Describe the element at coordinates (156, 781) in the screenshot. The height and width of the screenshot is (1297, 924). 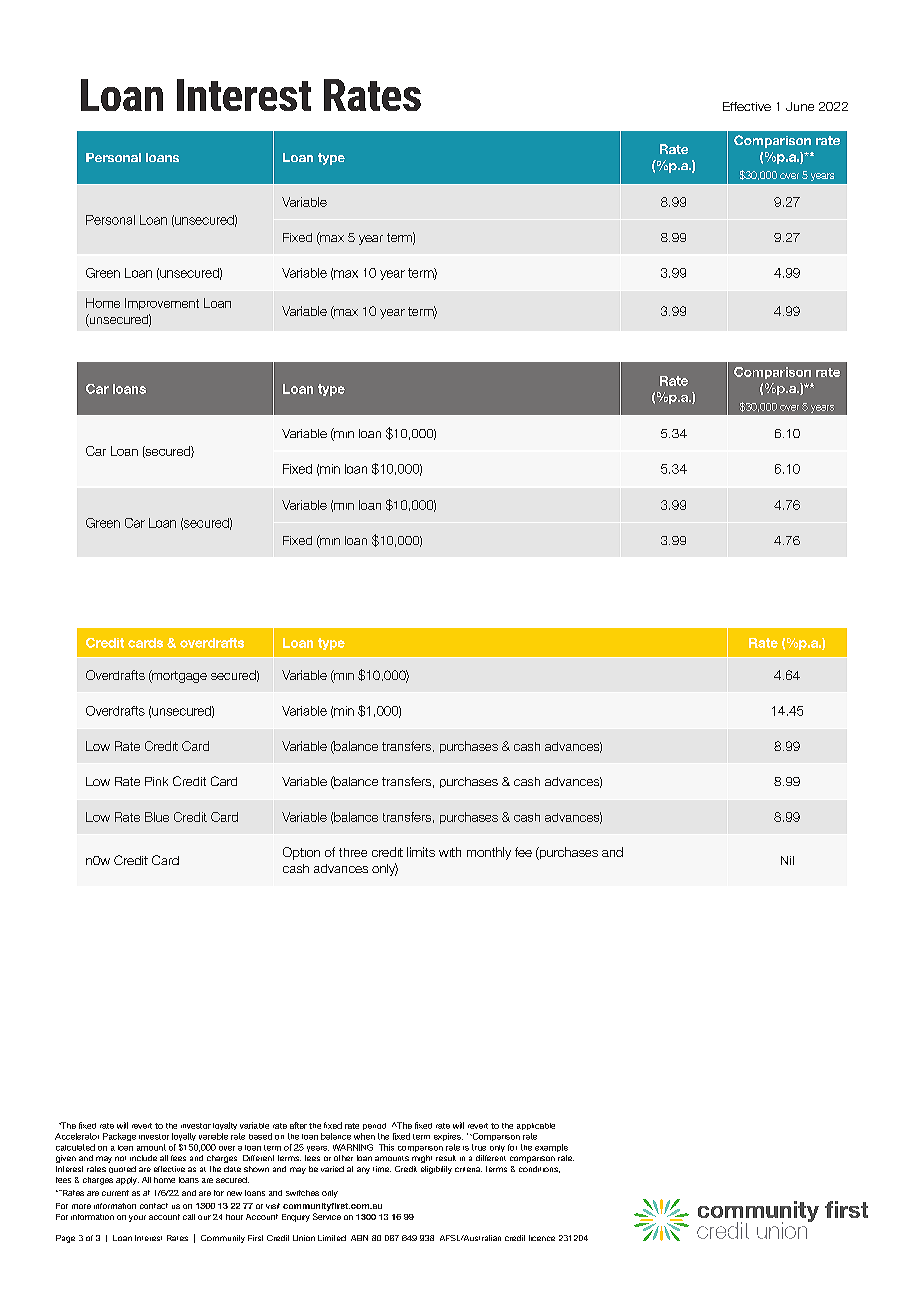
I see `Pink` at that location.
